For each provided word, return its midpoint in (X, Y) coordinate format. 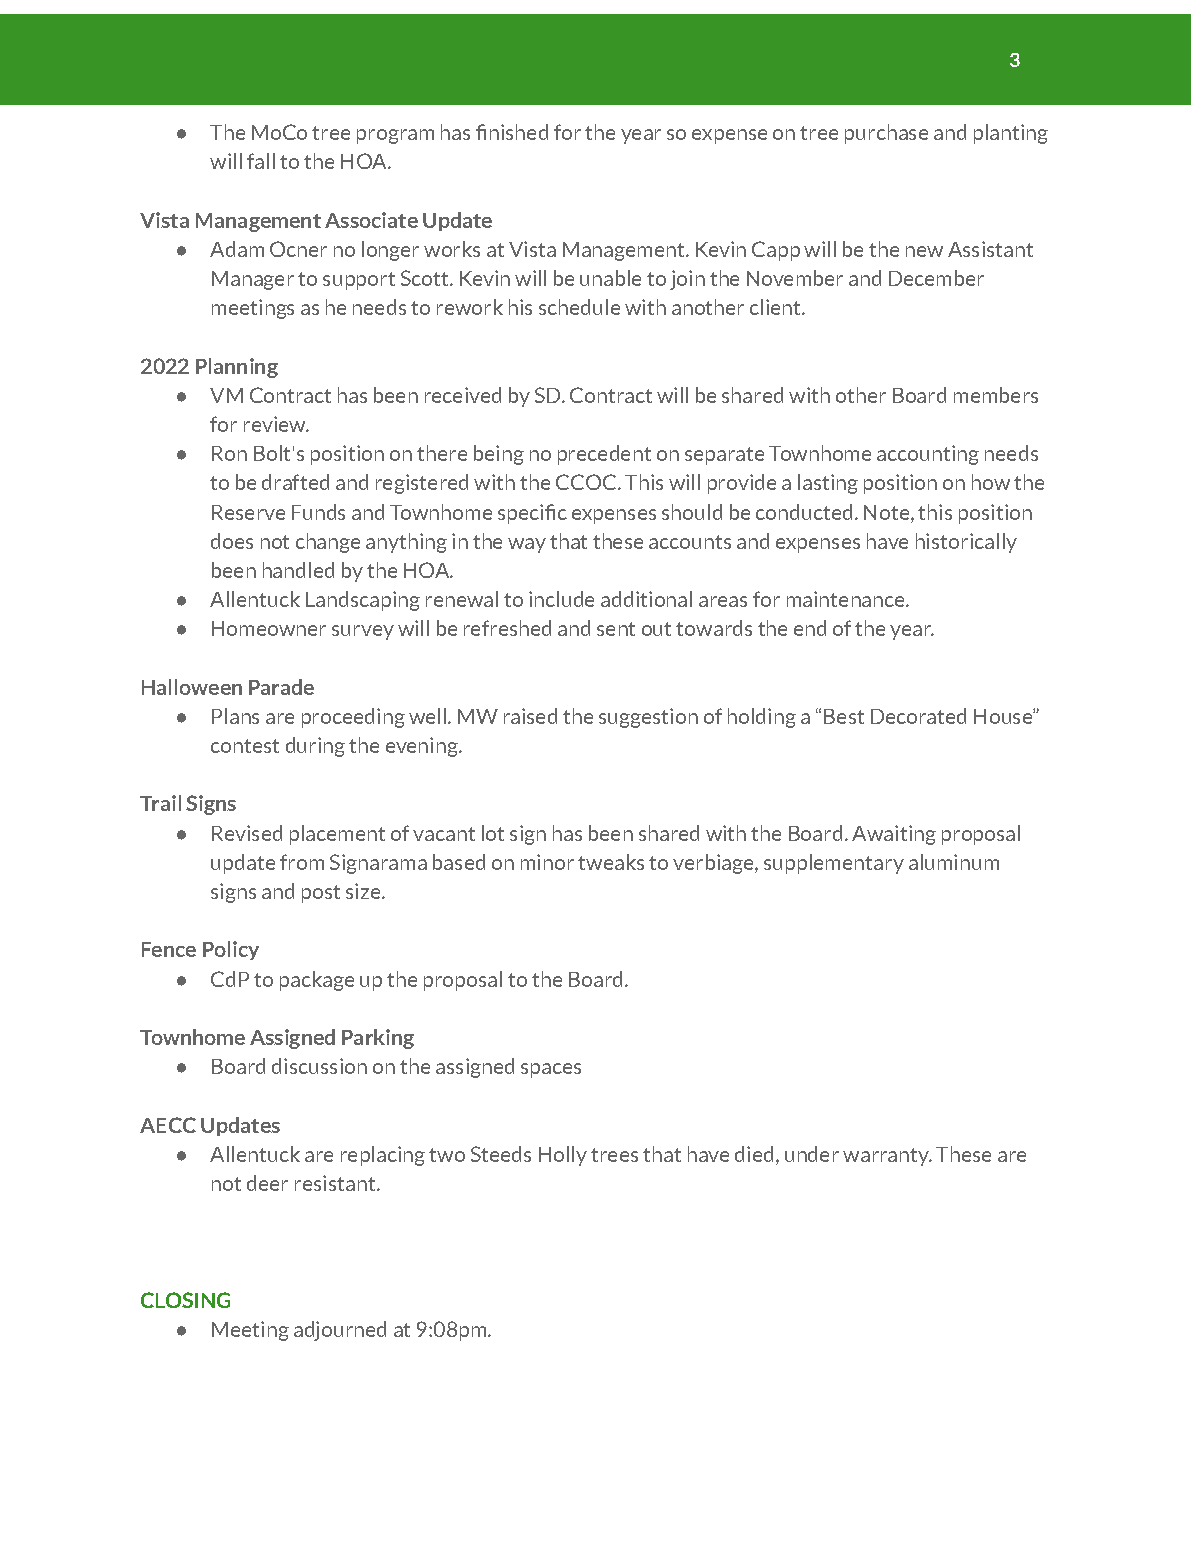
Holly (563, 1156)
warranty (887, 1157)
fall (261, 161)
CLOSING (185, 1300)
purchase (886, 134)
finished (512, 132)
